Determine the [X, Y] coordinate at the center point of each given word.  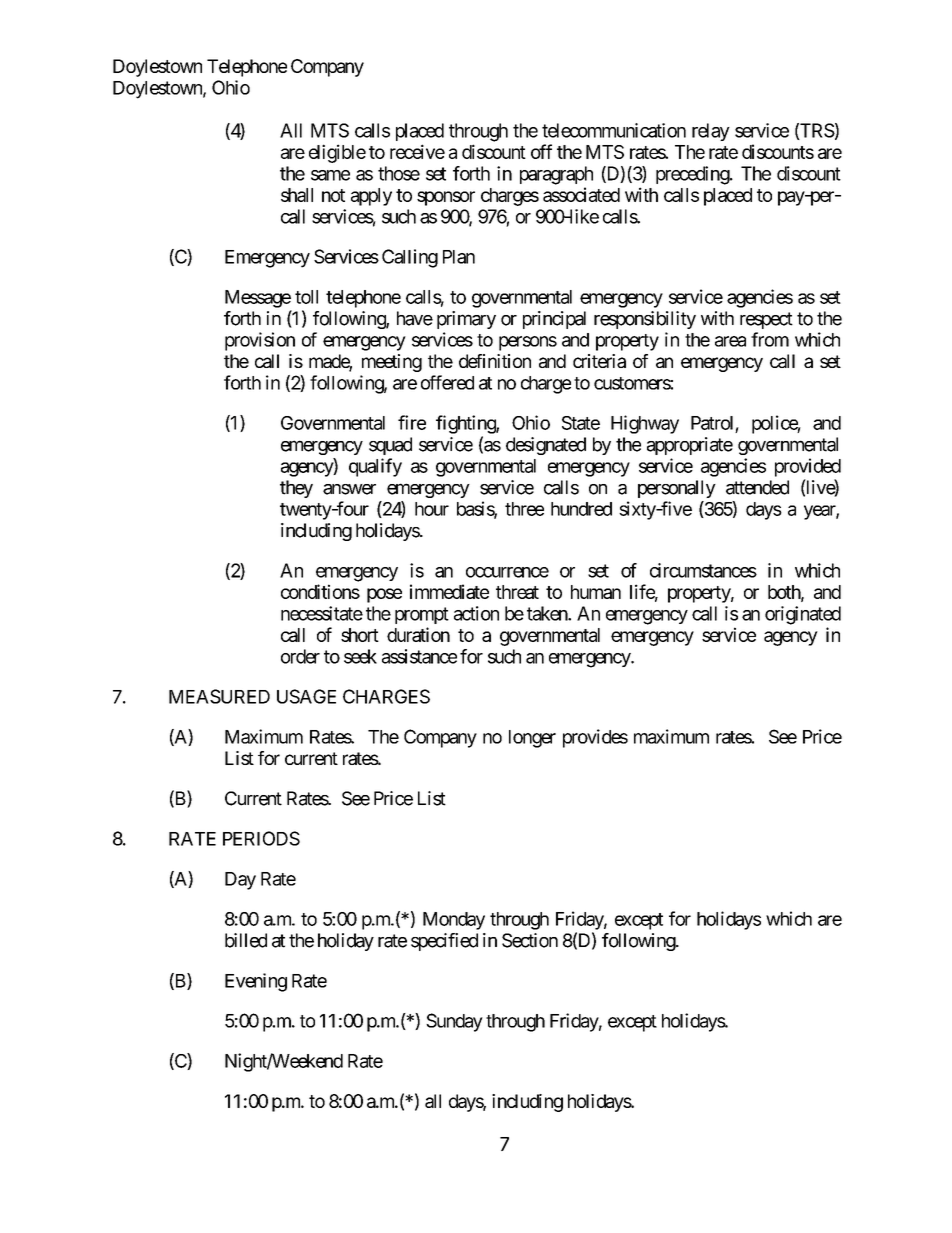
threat [517, 592]
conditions [320, 591]
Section [530, 940]
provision [260, 341]
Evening [256, 982]
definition [495, 361]
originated [803, 615]
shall [297, 195]
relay [711, 132]
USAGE [306, 696]
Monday [454, 921]
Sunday [454, 1022]
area [730, 341]
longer [532, 739]
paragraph [556, 175]
